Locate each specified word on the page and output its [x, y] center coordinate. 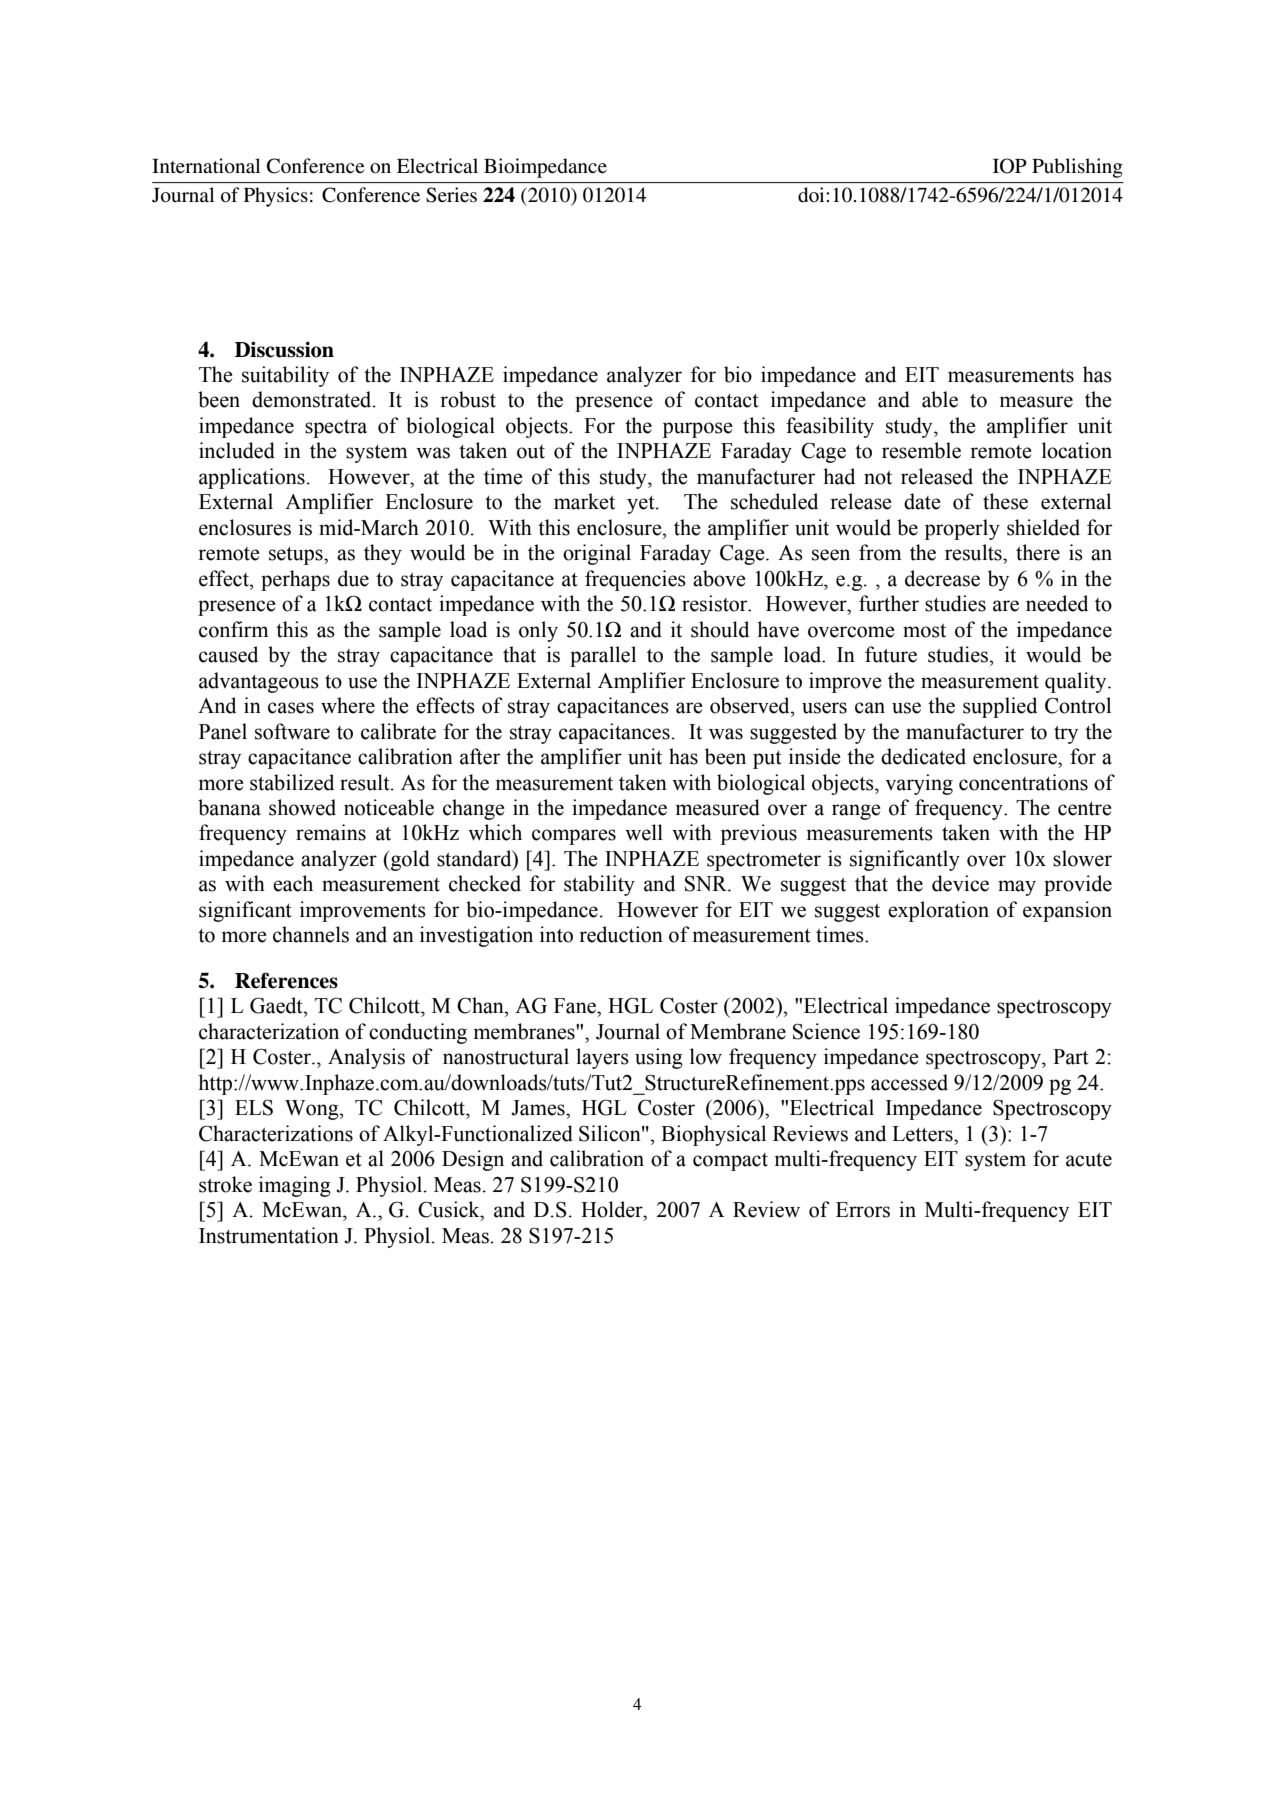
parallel [603, 656]
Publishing [1077, 168]
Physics [276, 197]
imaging [295, 1186]
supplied [1000, 707]
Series [451, 195]
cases [291, 708]
